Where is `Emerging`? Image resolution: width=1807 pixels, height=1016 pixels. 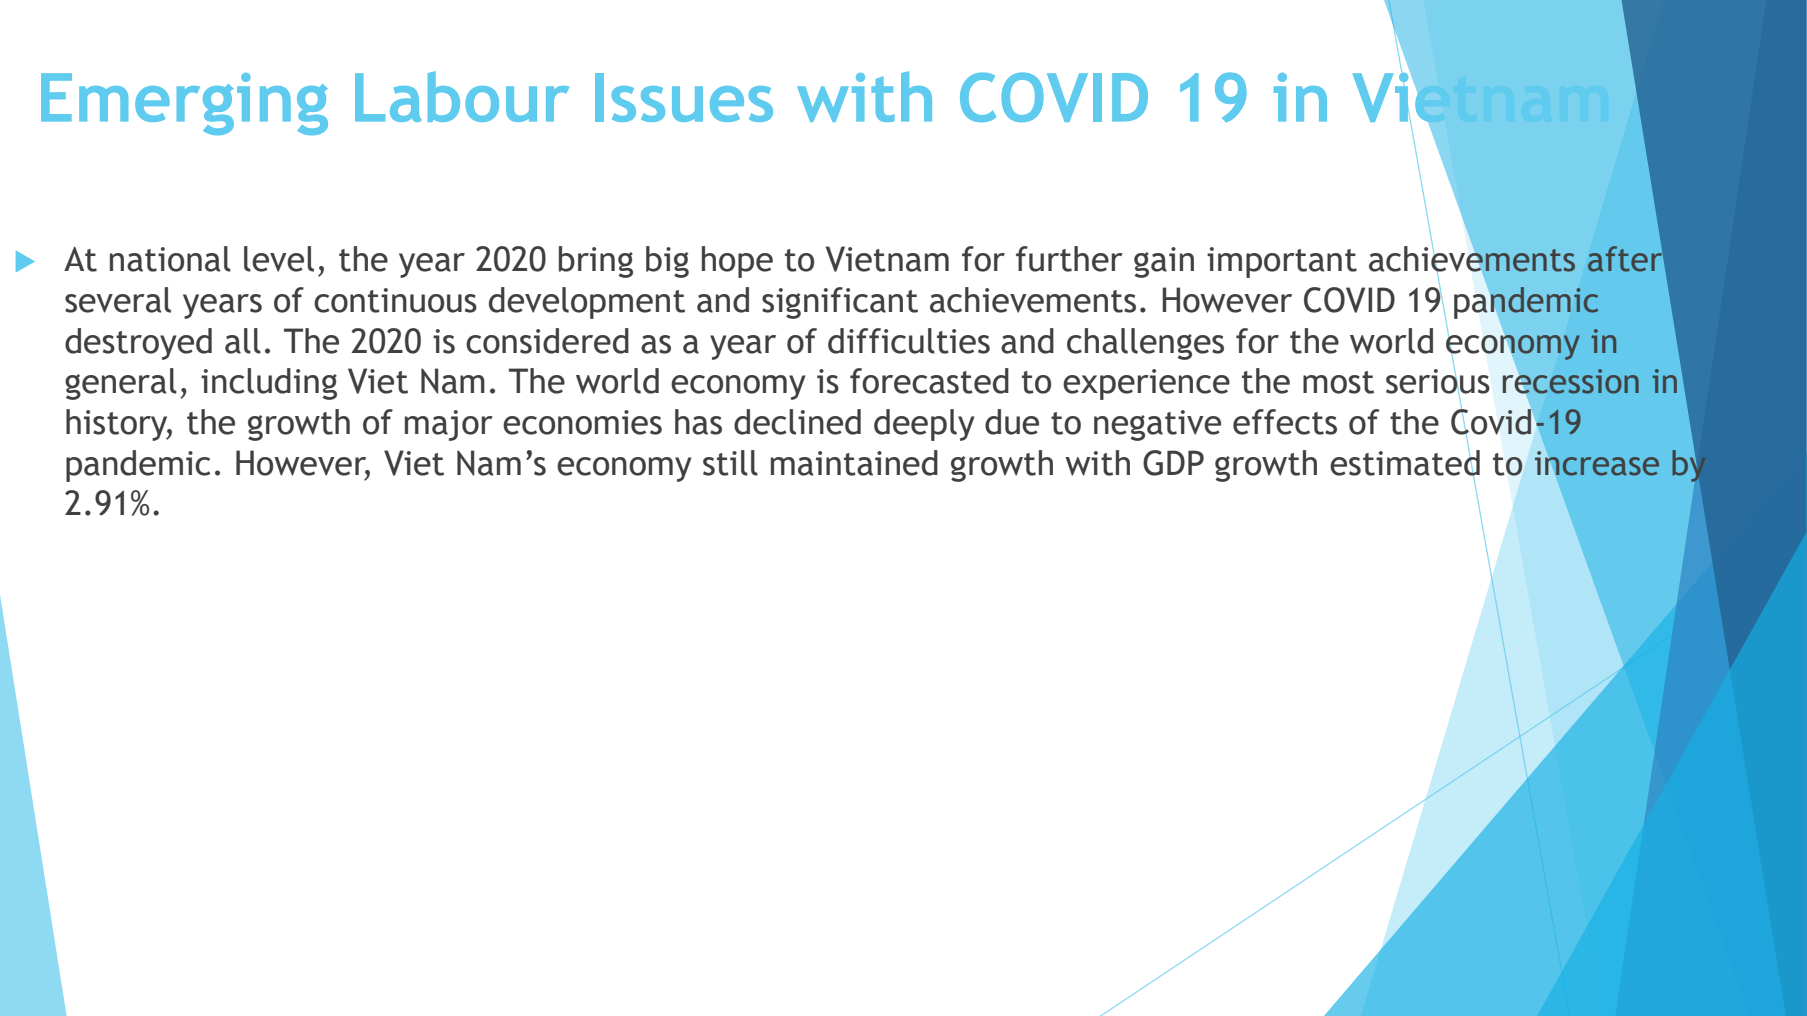
Emerging is located at coordinates (184, 104).
